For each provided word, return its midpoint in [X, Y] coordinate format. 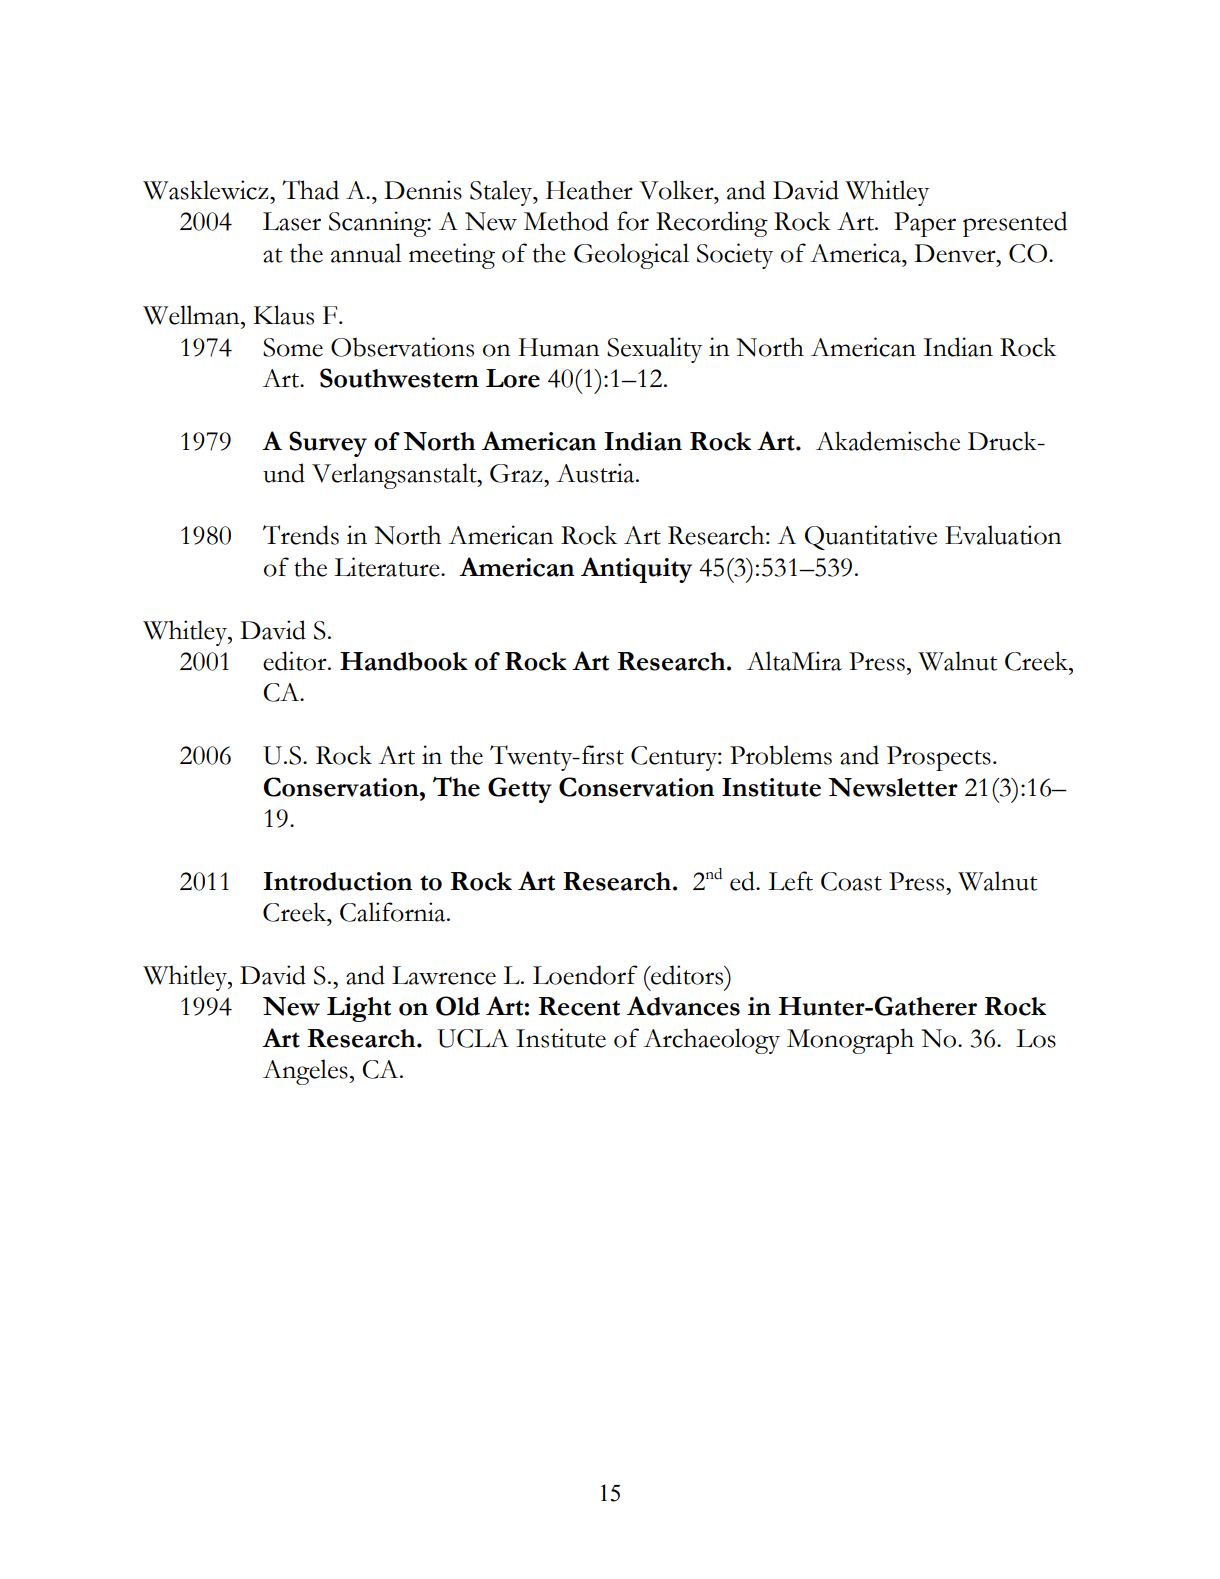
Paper [925, 224]
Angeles [305, 1072]
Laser [292, 221]
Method [566, 221]
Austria [596, 473]
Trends [301, 535]
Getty [520, 790]
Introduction [337, 881]
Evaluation [1003, 535]
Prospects [939, 758]
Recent [579, 1006]
